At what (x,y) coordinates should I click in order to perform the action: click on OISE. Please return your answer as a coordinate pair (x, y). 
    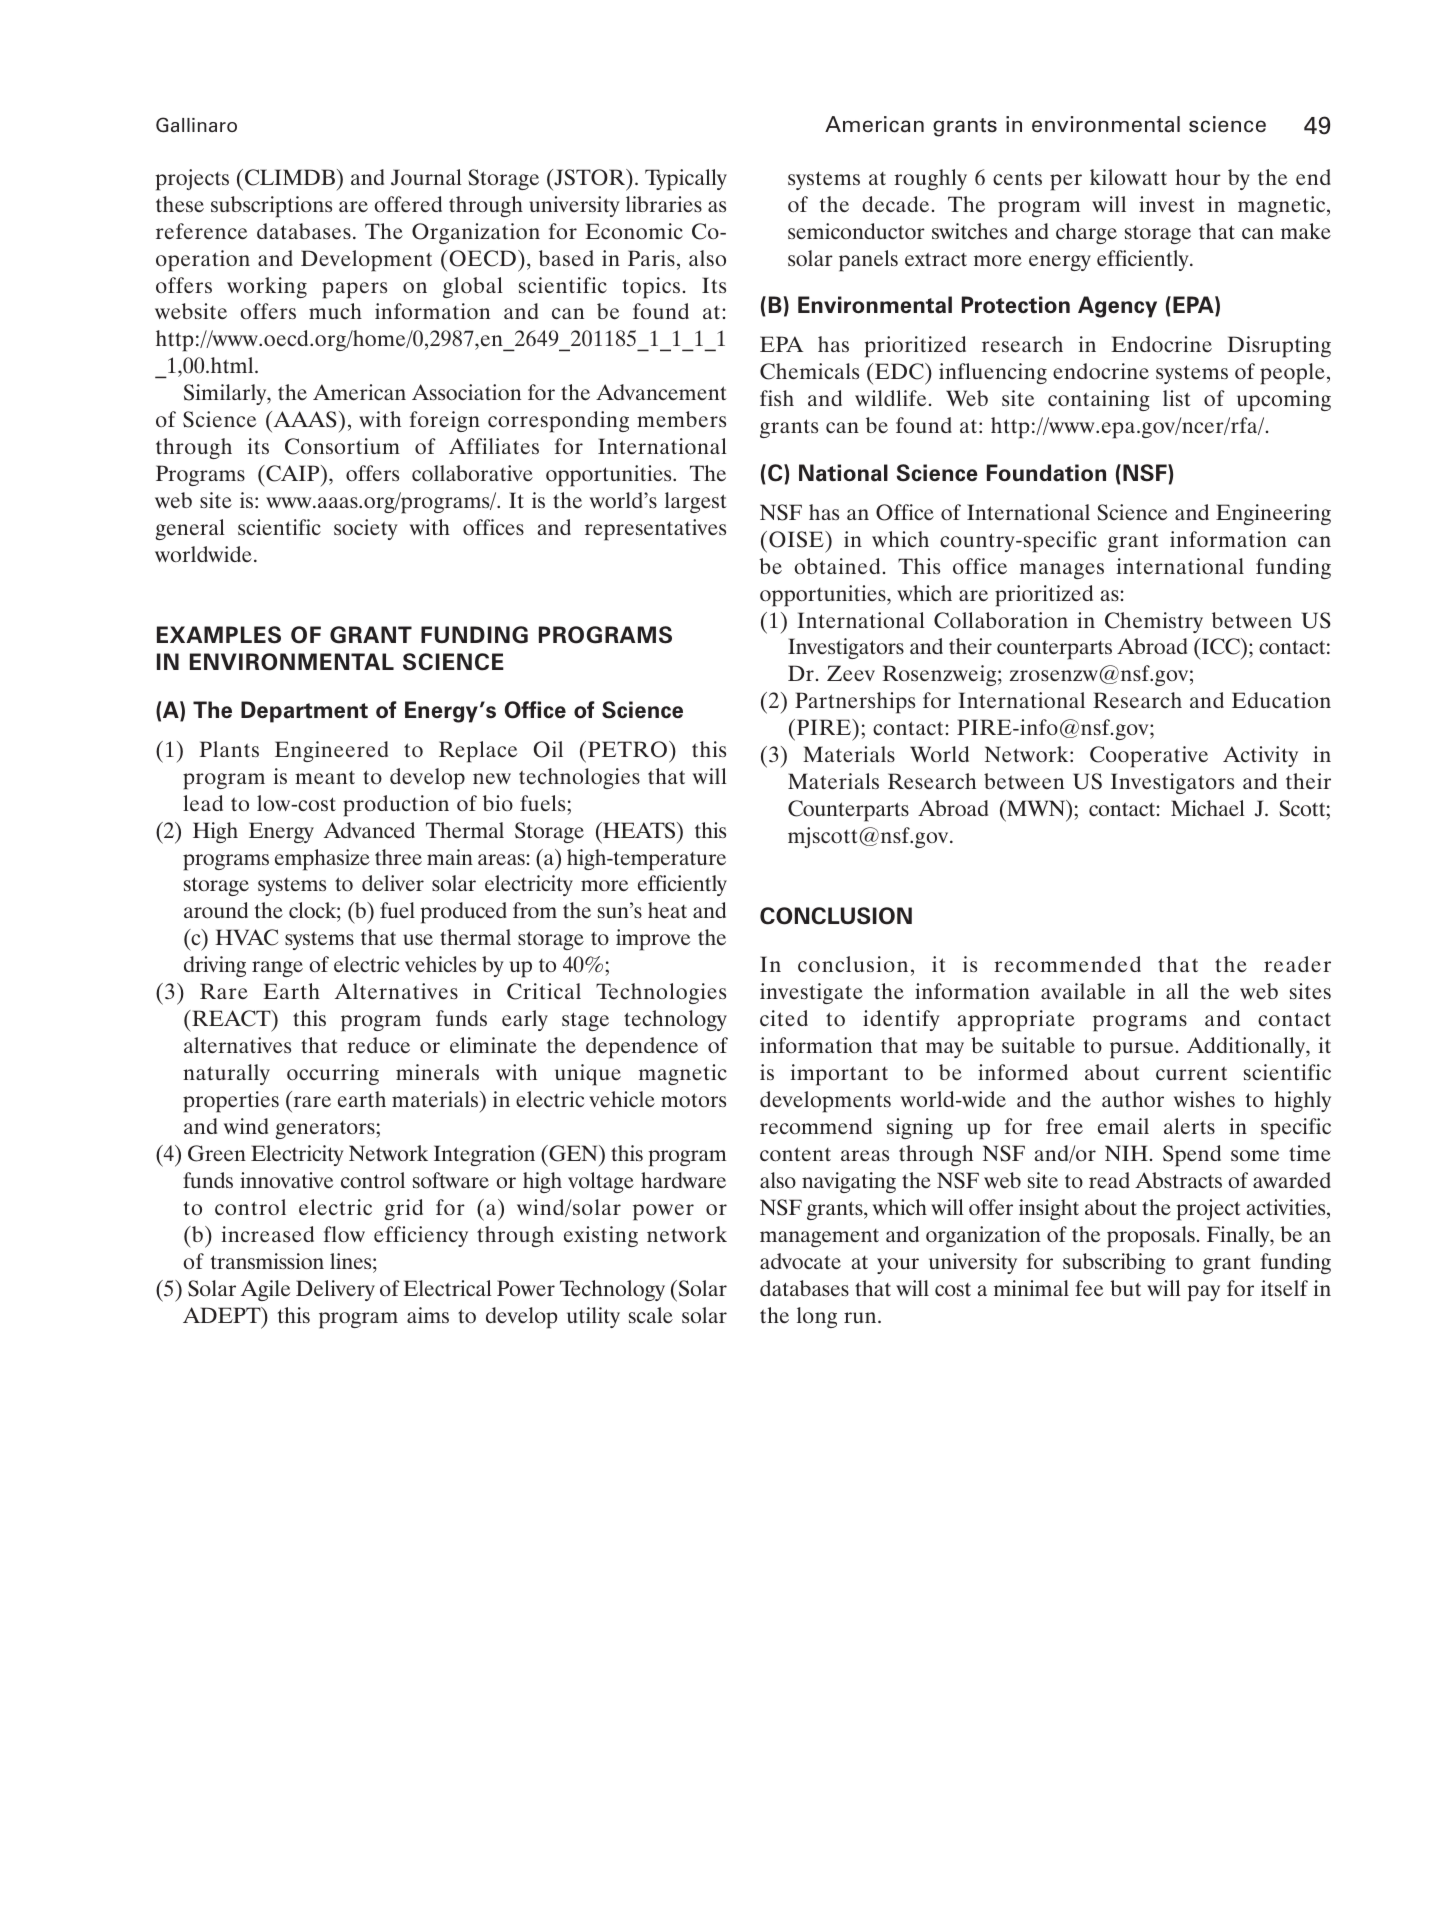
    Looking at the image, I should click on (797, 539).
